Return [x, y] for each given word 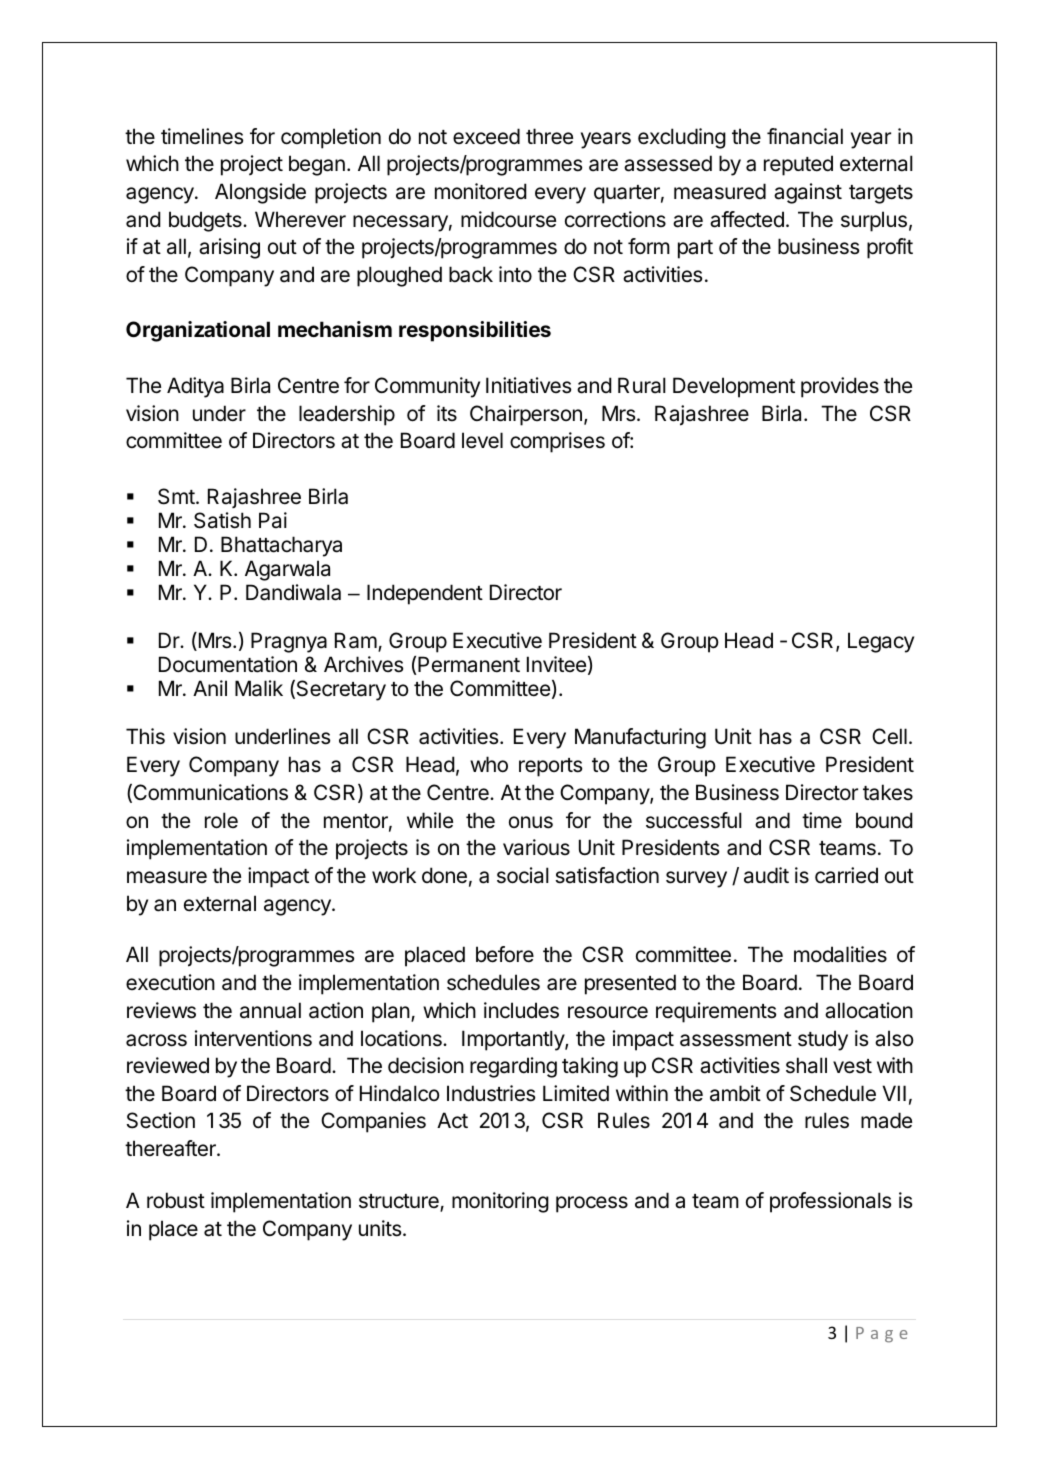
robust [176, 1200]
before [505, 954]
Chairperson [526, 415]
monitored [481, 191]
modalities [840, 954]
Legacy [881, 642]
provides [840, 387]
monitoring [500, 1202]
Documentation [228, 664]
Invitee [556, 664]
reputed [798, 165]
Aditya [195, 387]
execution [170, 982]
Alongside [260, 193]
